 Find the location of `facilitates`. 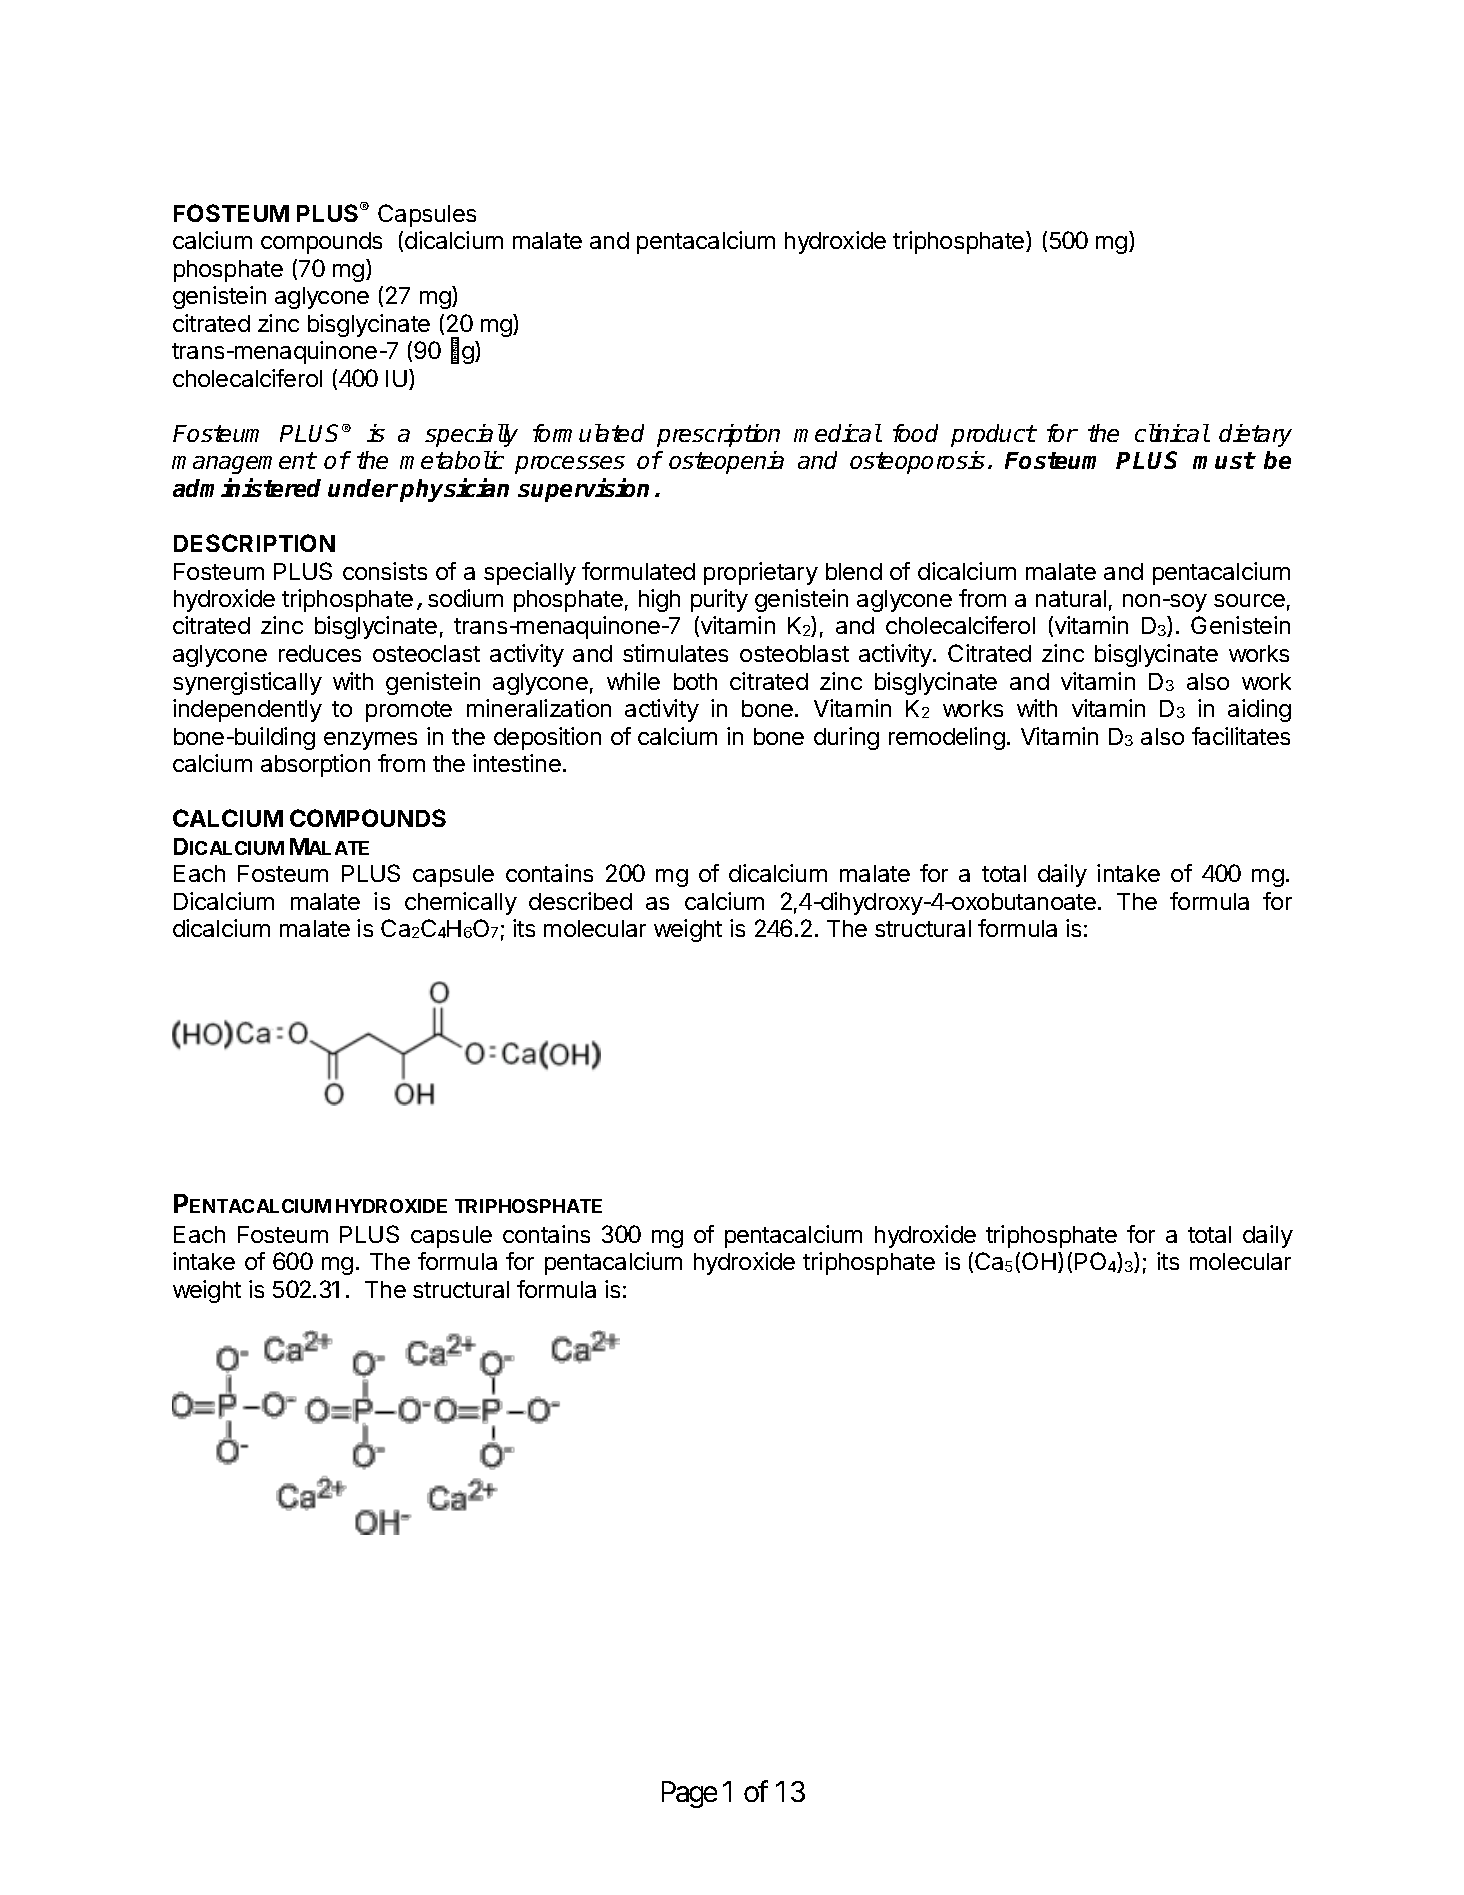

facilitates is located at coordinates (1241, 736).
